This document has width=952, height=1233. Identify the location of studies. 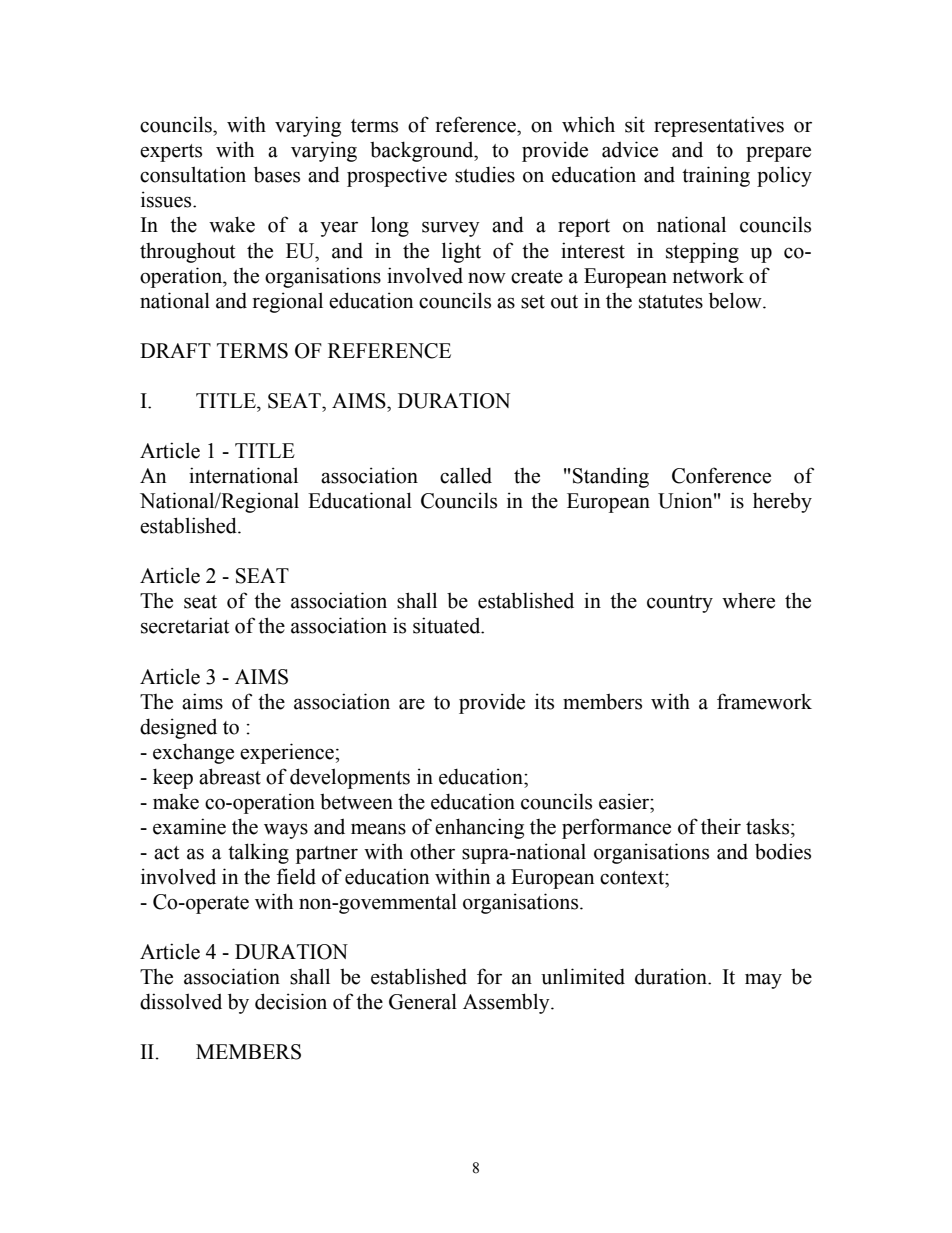
(485, 174).
